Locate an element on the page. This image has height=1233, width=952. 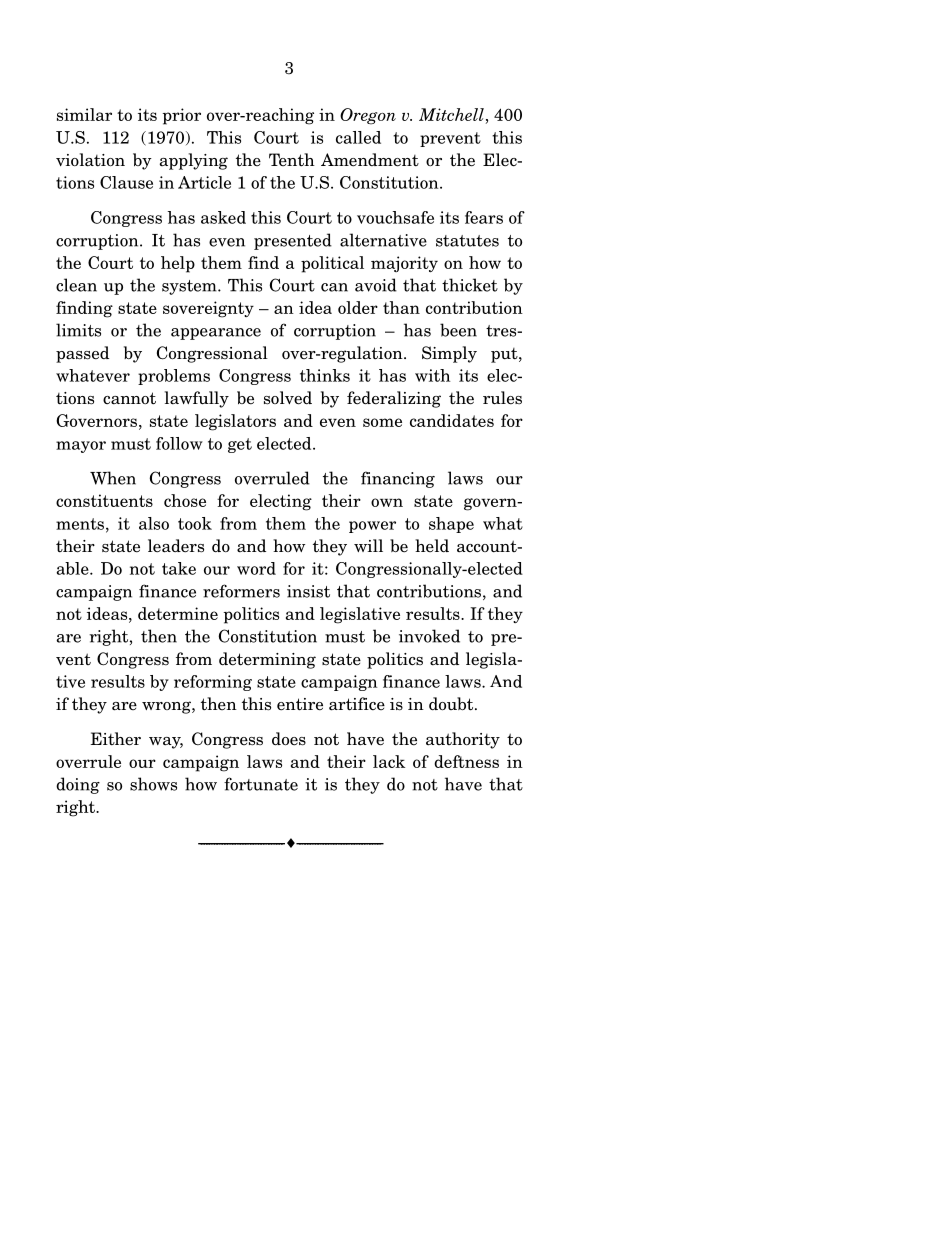
When is located at coordinates (113, 478).
